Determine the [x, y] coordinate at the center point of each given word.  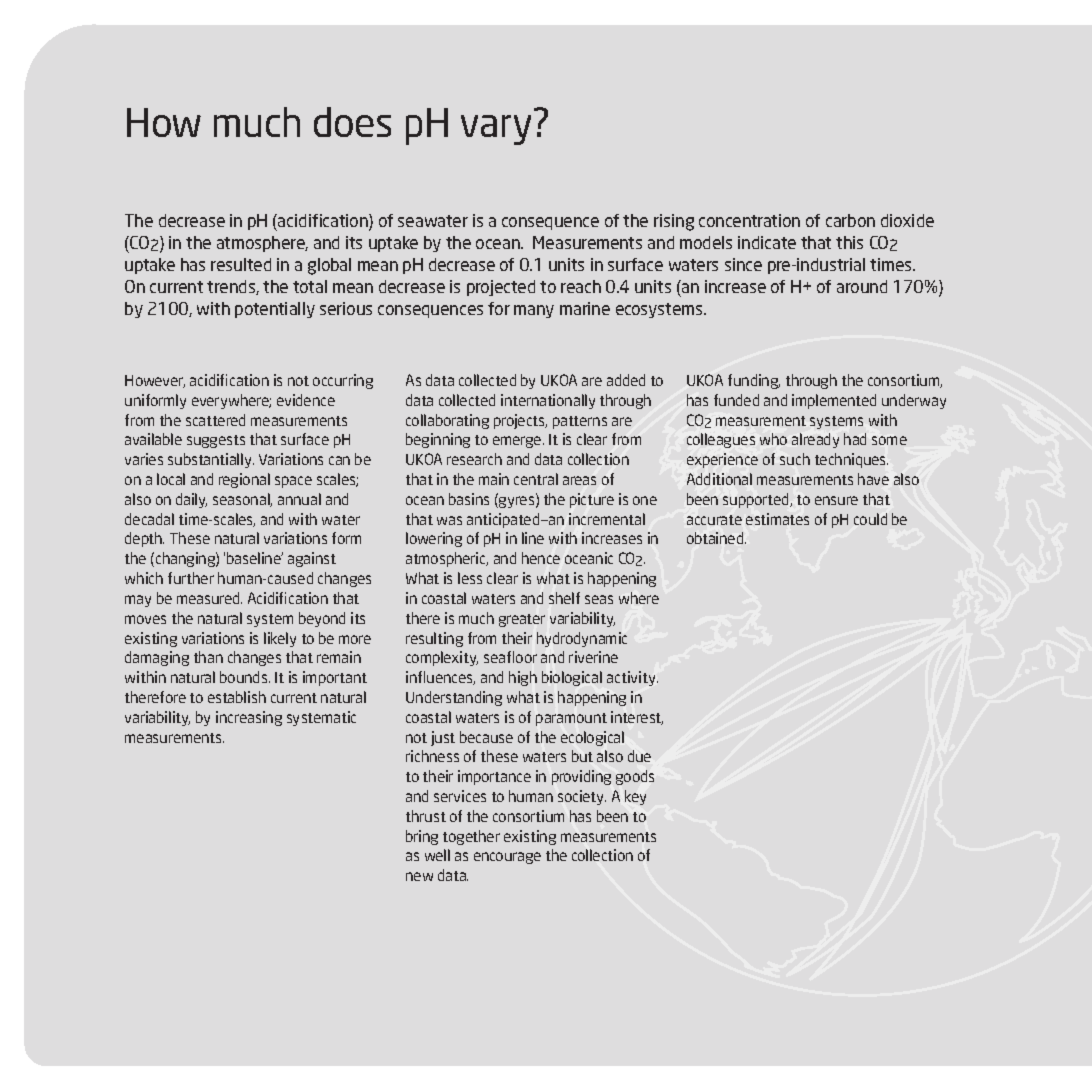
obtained [716, 538]
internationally [548, 401]
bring [422, 837]
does [352, 122]
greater [522, 620]
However [155, 381]
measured [209, 598]
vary [496, 130]
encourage [507, 858]
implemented [834, 401]
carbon [850, 220]
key [635, 797]
